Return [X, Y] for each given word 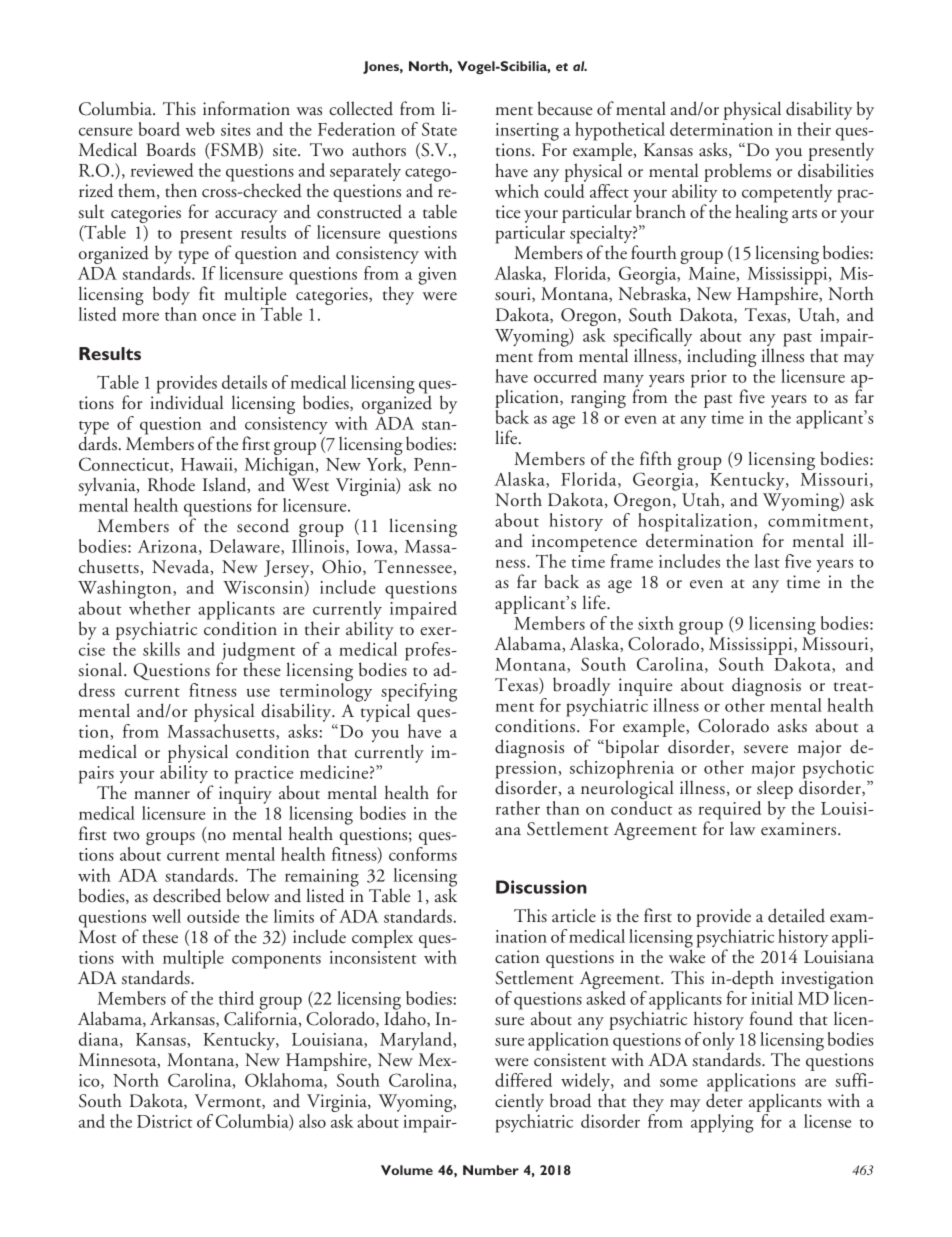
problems [737, 172]
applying [722, 1123]
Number [491, 1170]
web [200, 129]
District [164, 1121]
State [439, 129]
